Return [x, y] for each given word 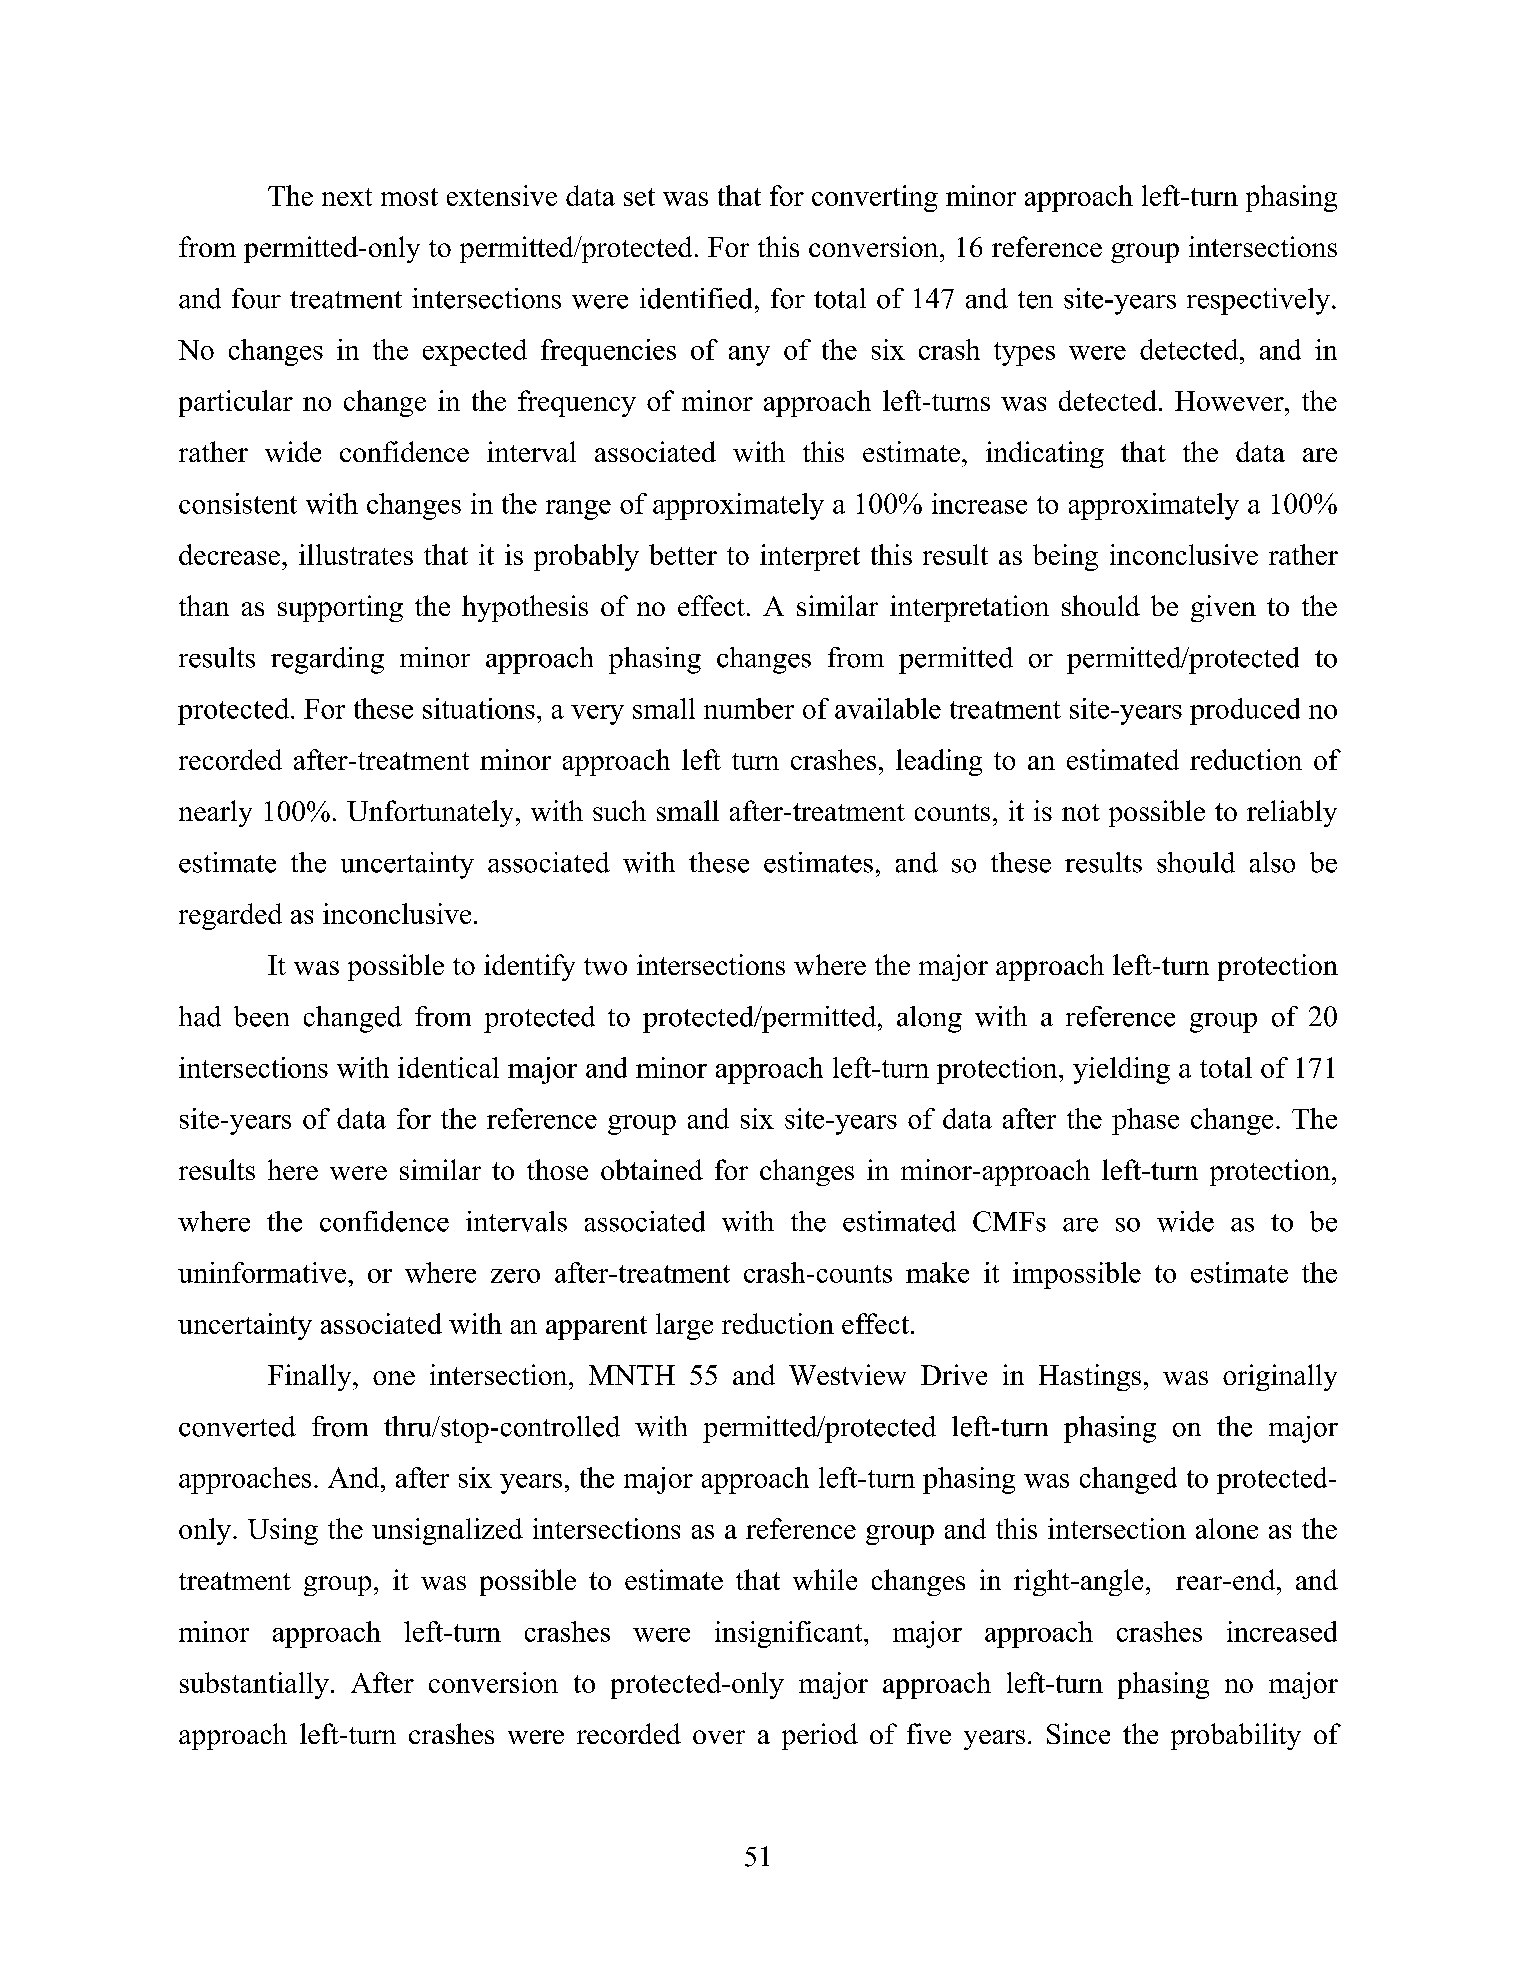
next [347, 197]
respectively [1260, 301]
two [605, 966]
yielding [1121, 1070]
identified [696, 298]
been [261, 1016]
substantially [254, 1685]
